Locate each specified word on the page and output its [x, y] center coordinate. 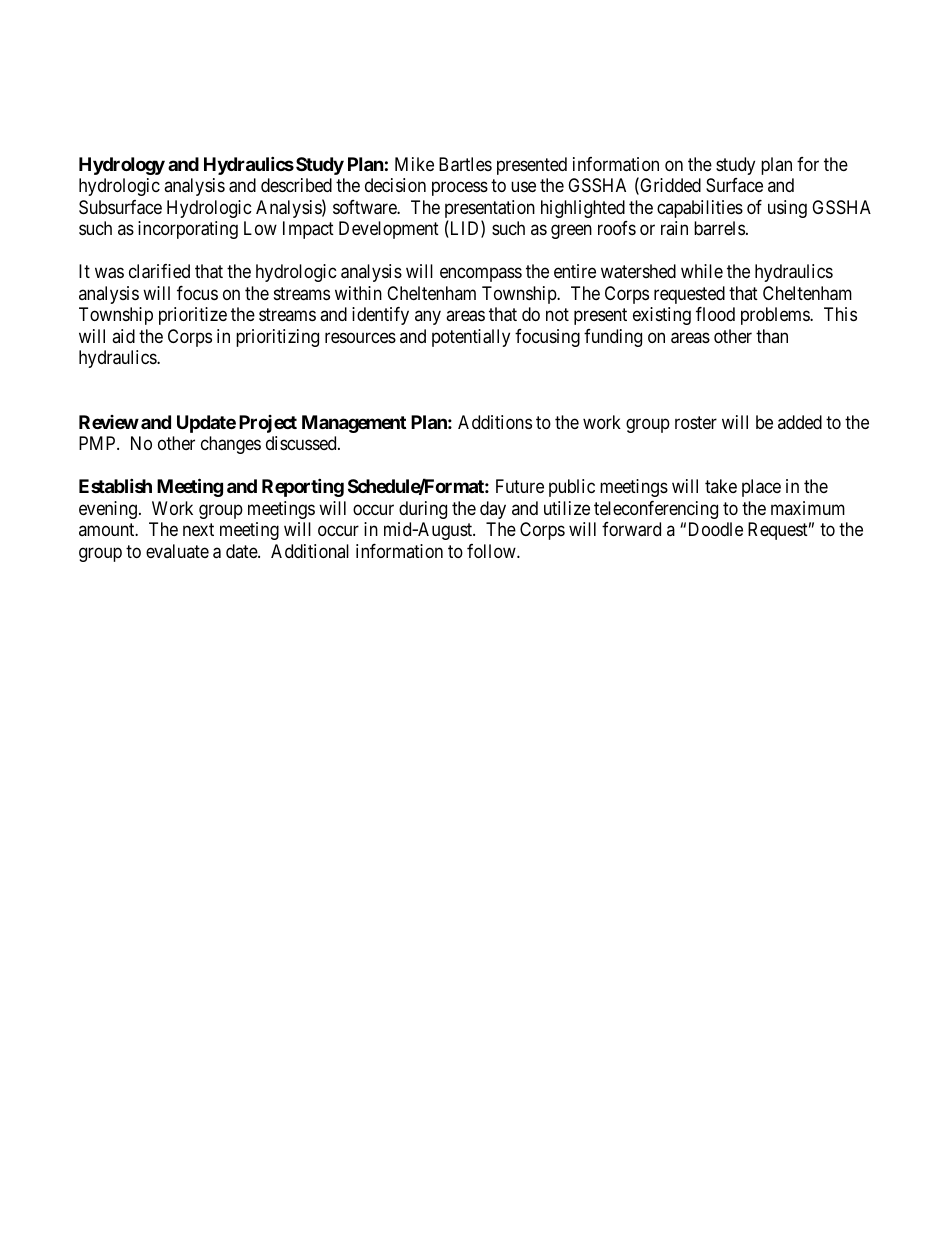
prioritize [193, 316]
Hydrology [122, 166]
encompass [481, 275]
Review [109, 422]
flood [715, 314]
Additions [495, 422]
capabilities [700, 209]
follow [492, 551]
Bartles [465, 164]
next [198, 529]
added [800, 422]
